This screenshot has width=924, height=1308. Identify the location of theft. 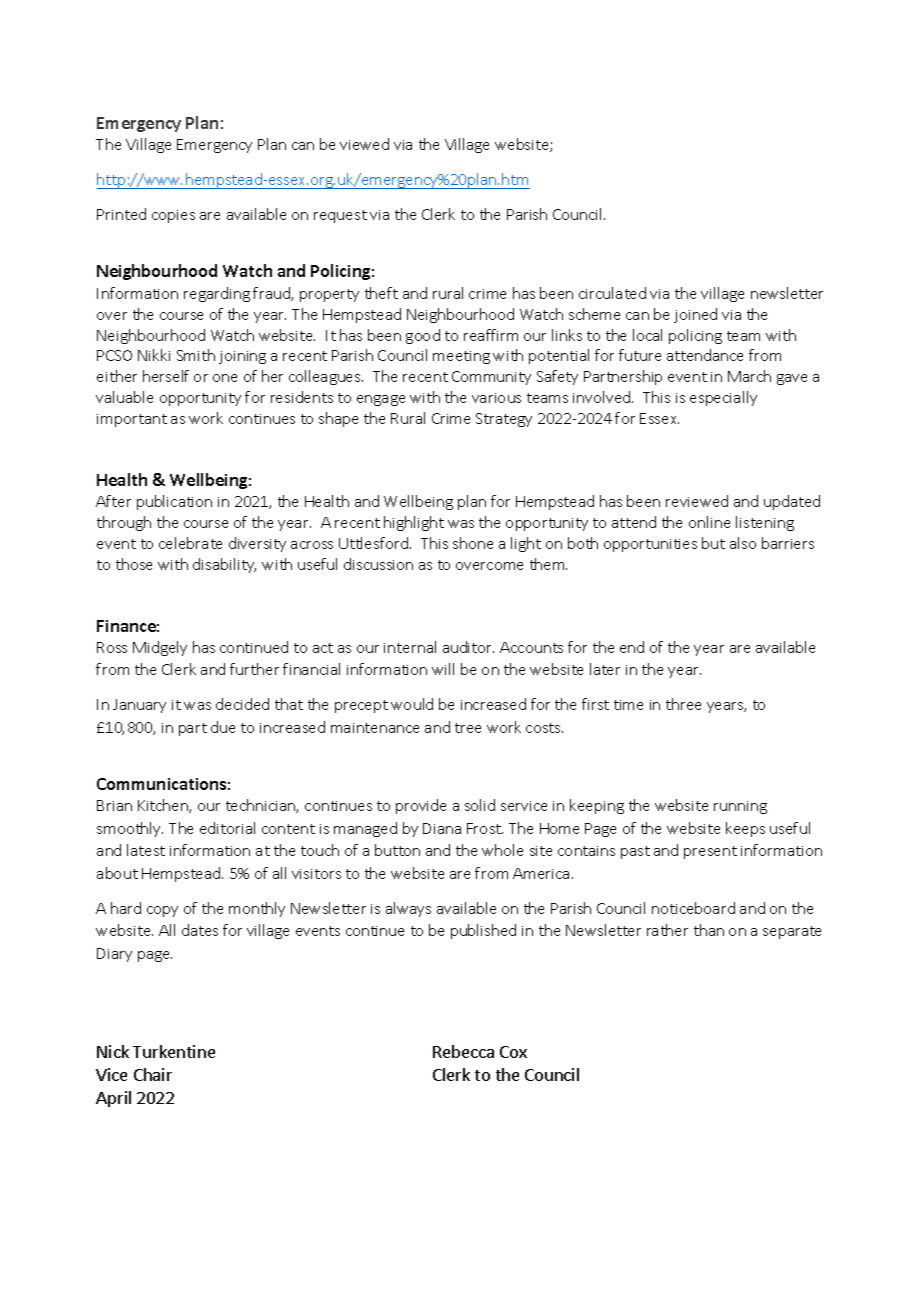
(381, 293).
